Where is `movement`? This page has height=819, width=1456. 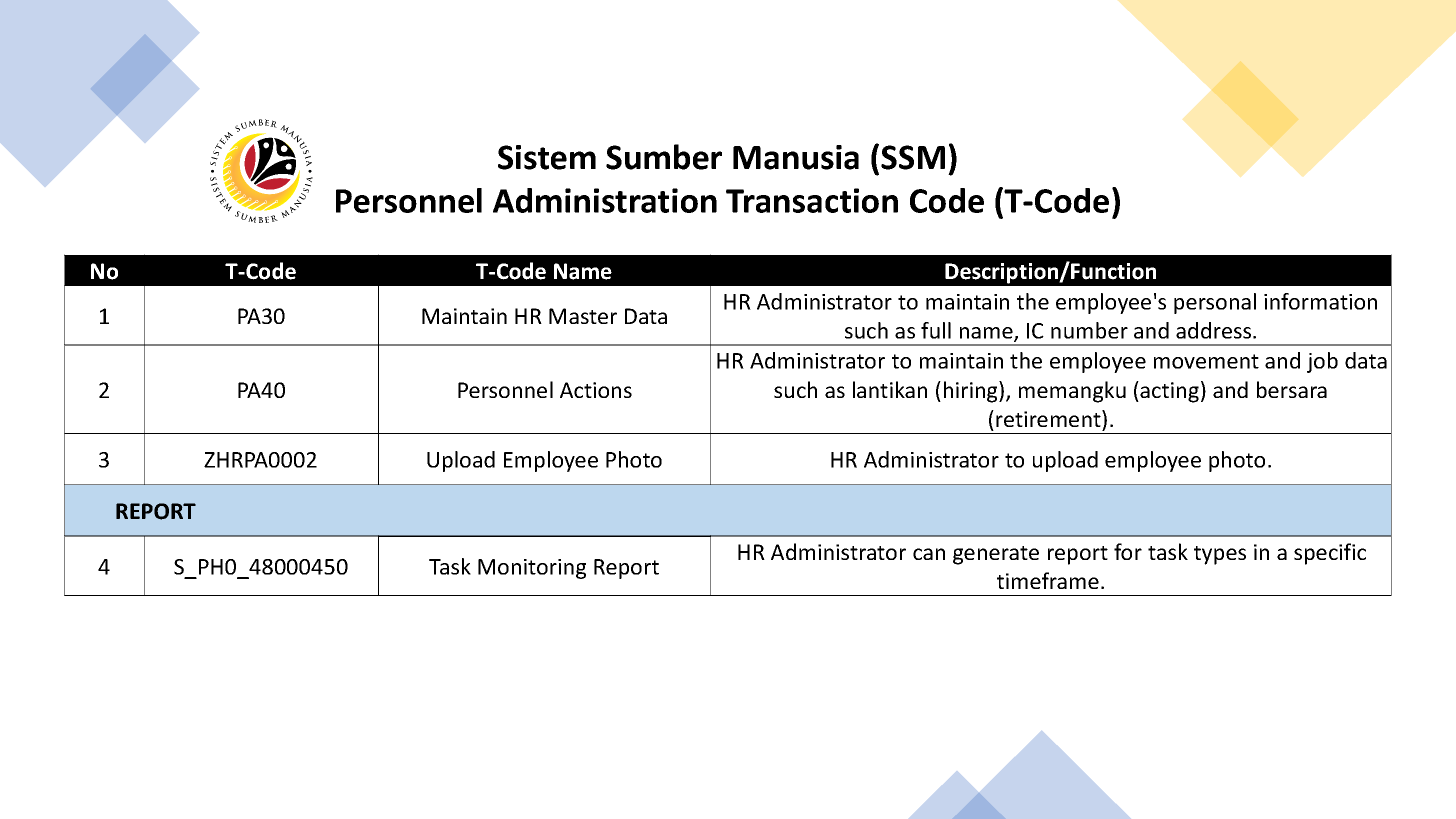 movement is located at coordinates (1206, 361).
